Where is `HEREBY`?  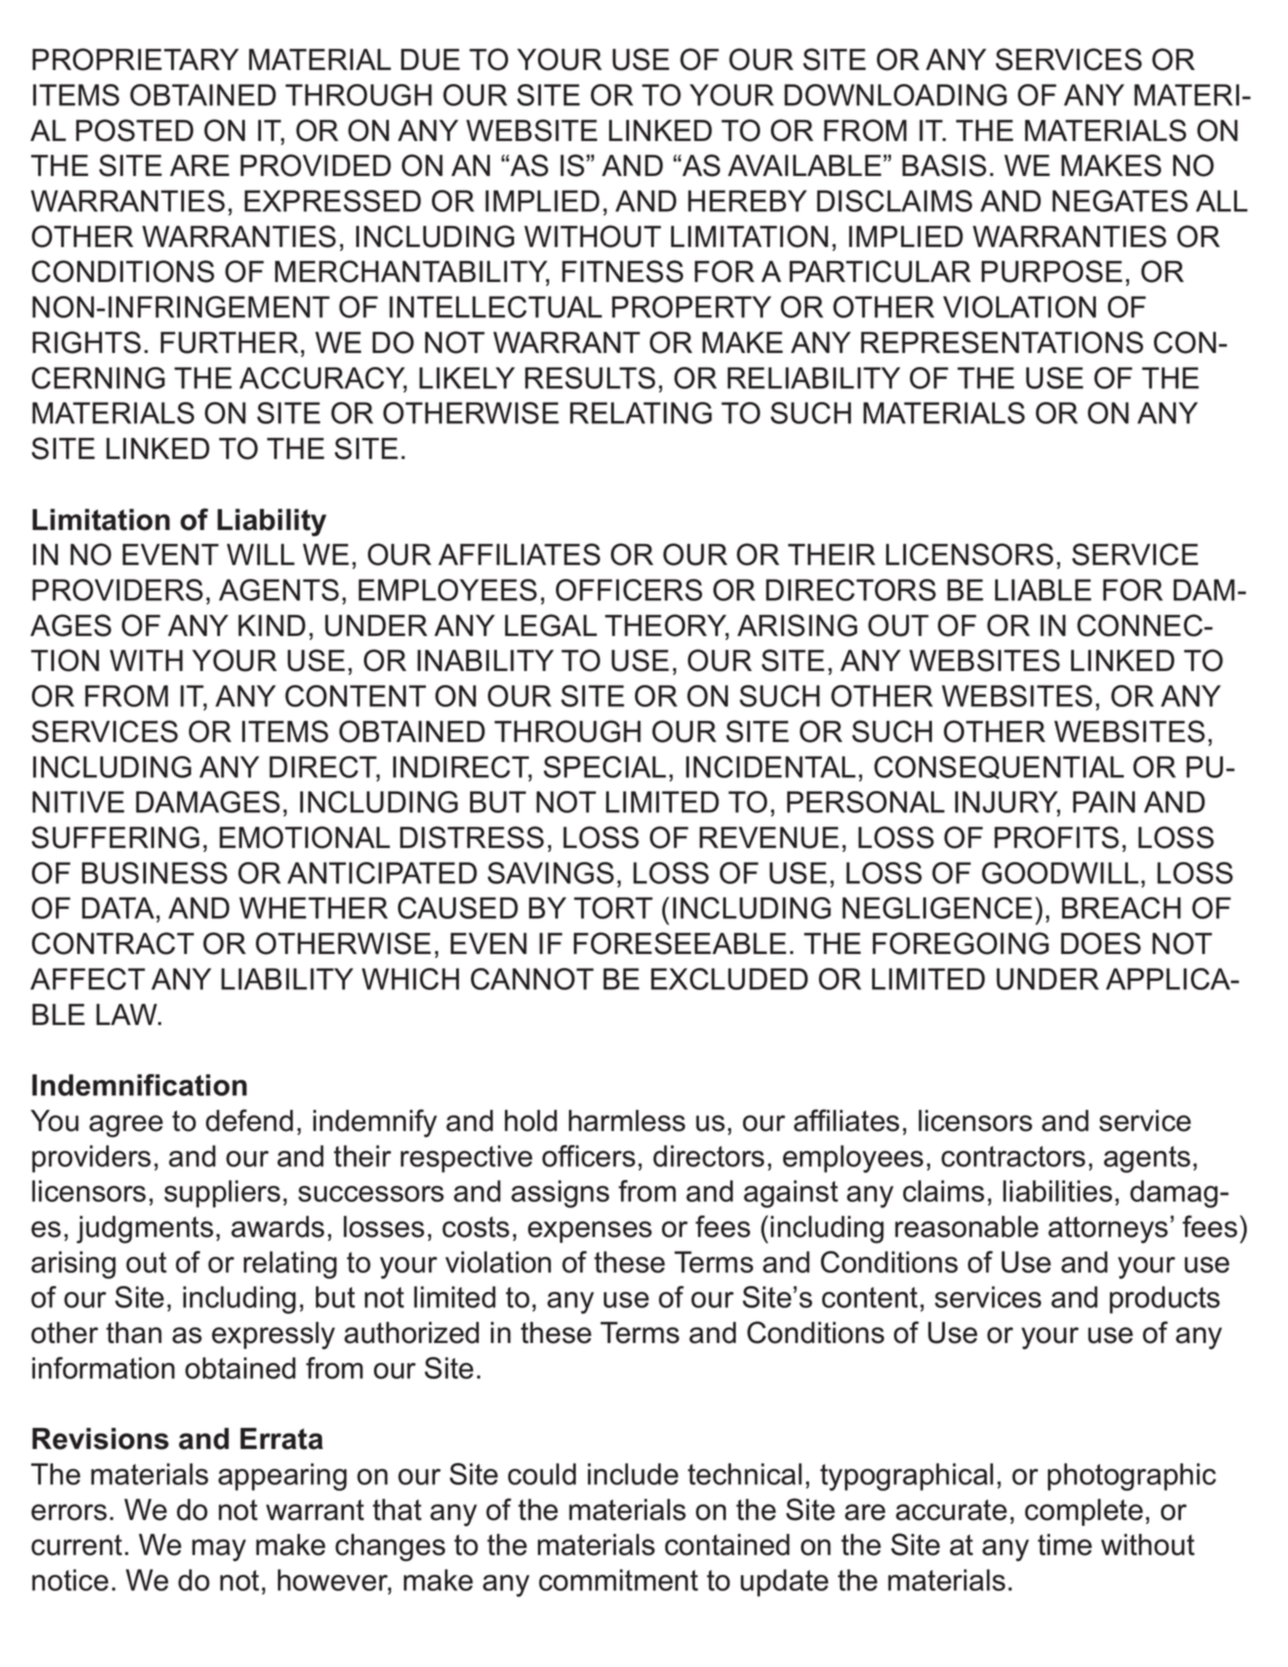
HEREBY is located at coordinates (747, 201).
